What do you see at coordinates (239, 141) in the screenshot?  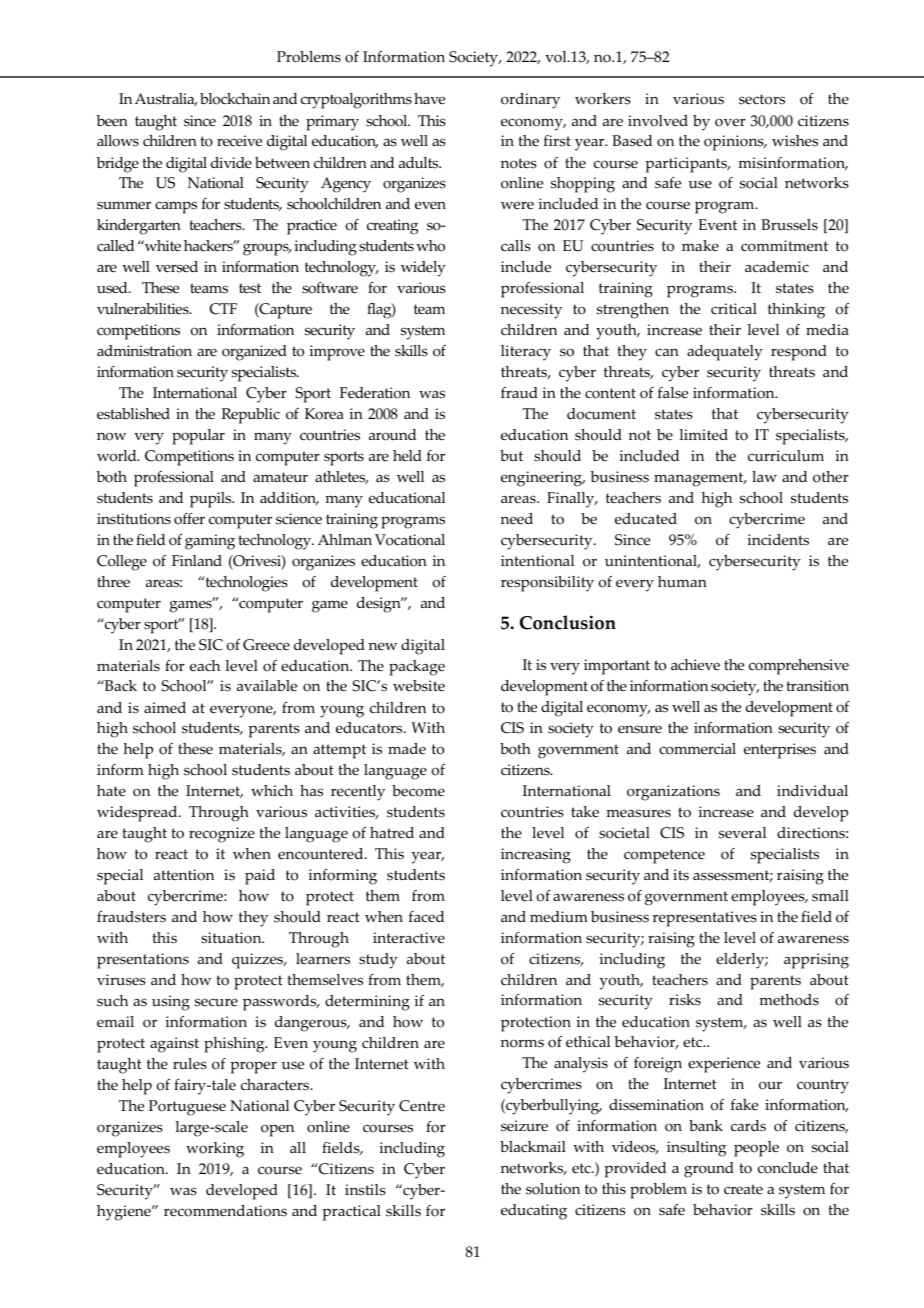 I see `receive` at bounding box center [239, 141].
